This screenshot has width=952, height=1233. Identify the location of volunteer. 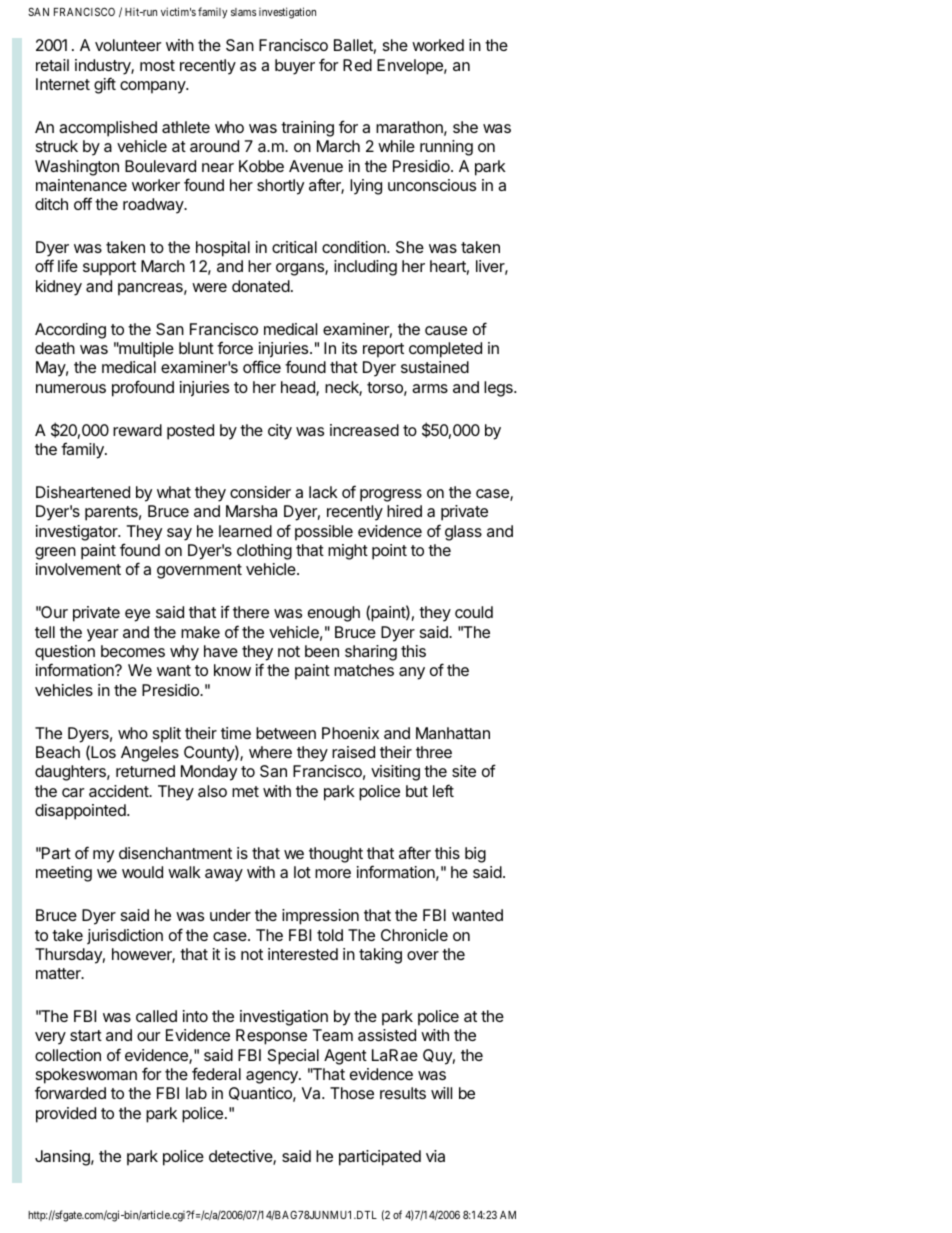
(128, 45).
